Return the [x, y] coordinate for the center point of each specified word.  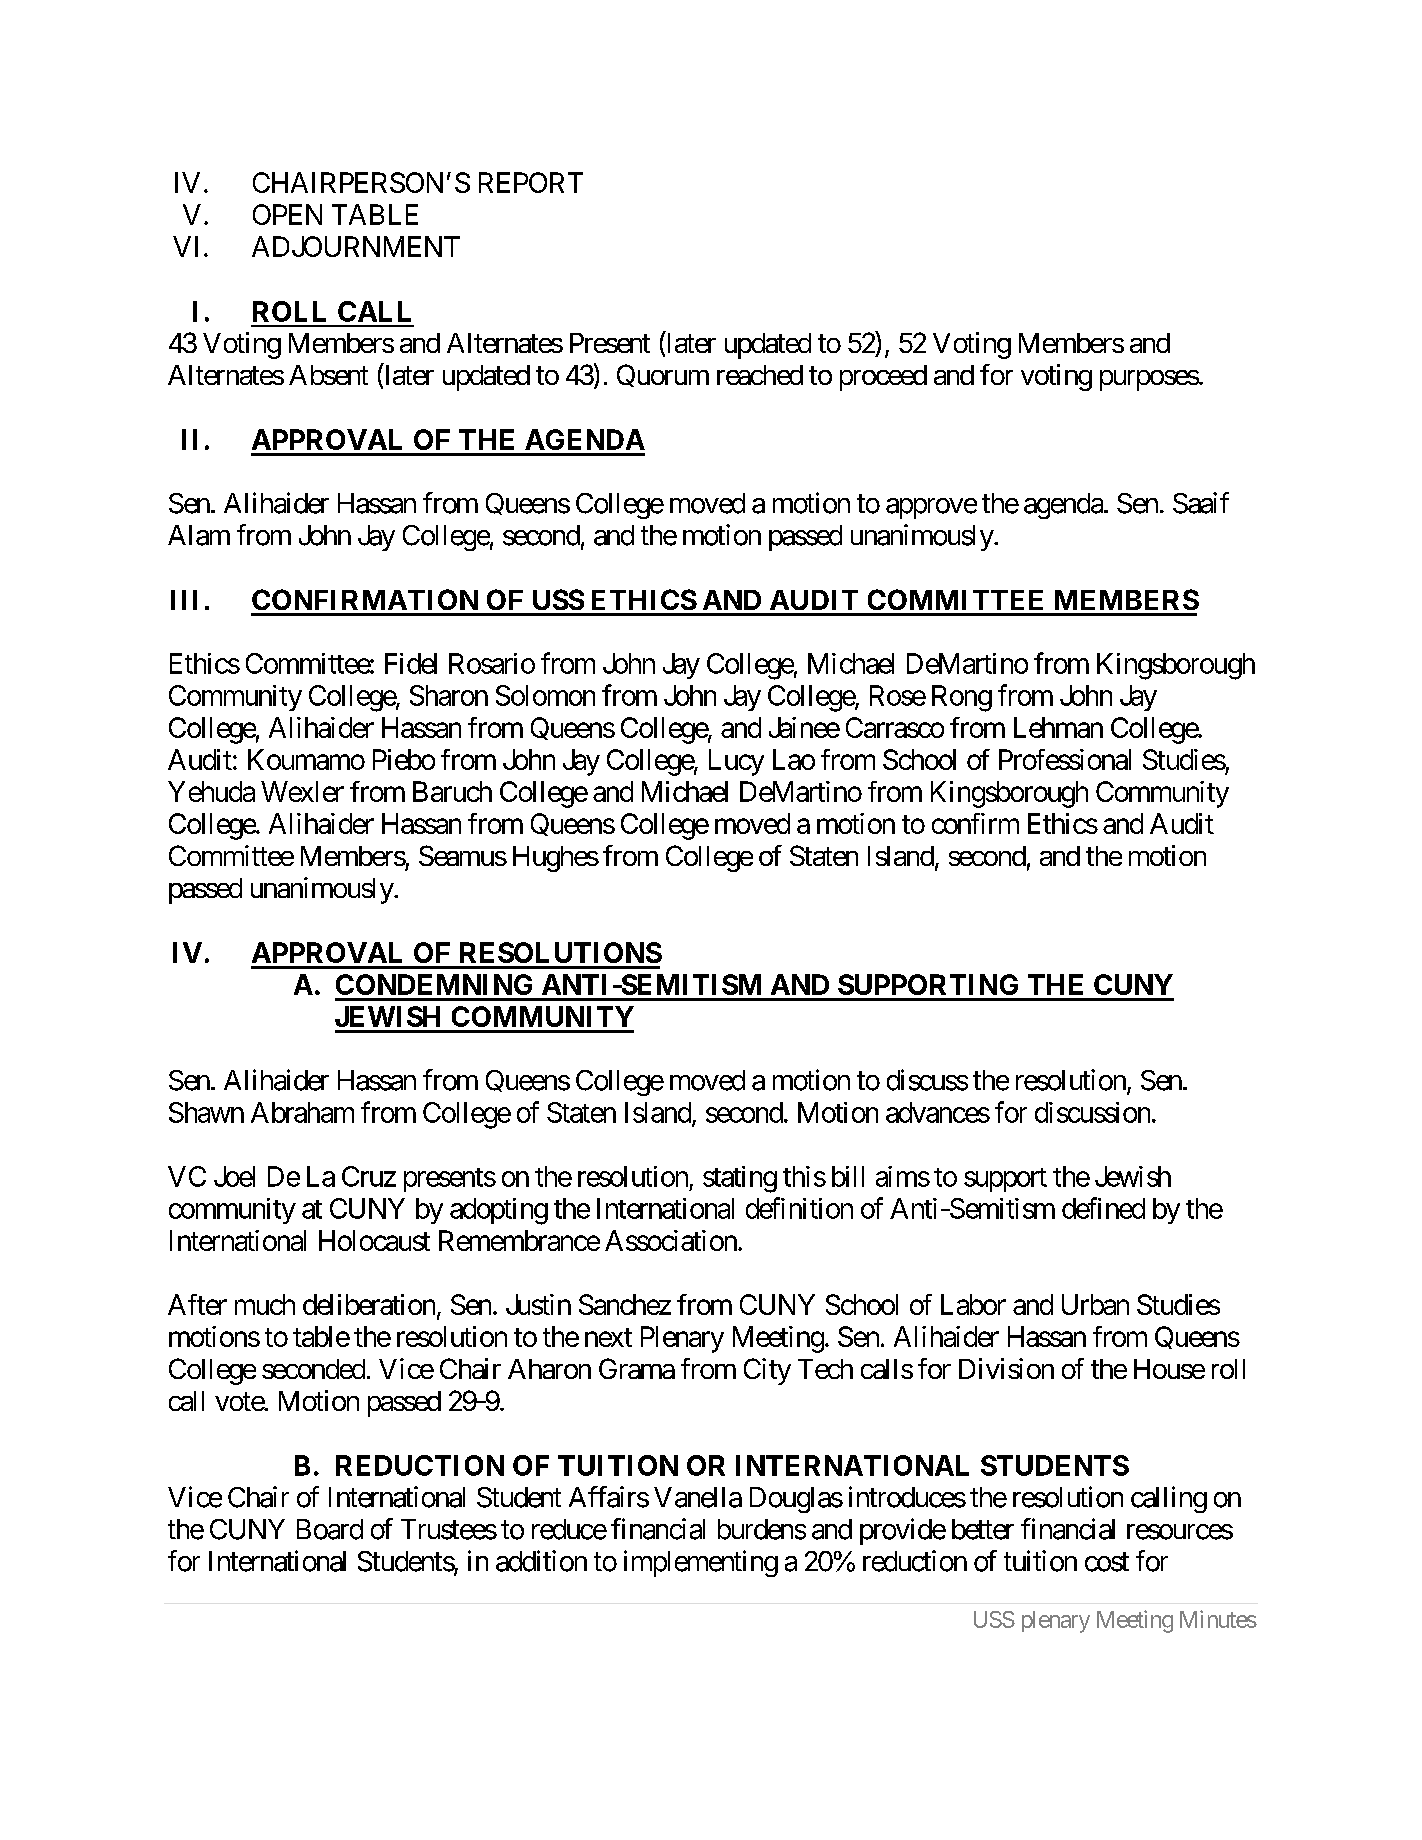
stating [740, 1179]
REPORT [531, 182]
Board [330, 1529]
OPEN [287, 214]
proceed [883, 378]
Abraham [302, 1112]
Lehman [1058, 727]
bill [848, 1176]
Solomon [545, 695]
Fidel [411, 663]
